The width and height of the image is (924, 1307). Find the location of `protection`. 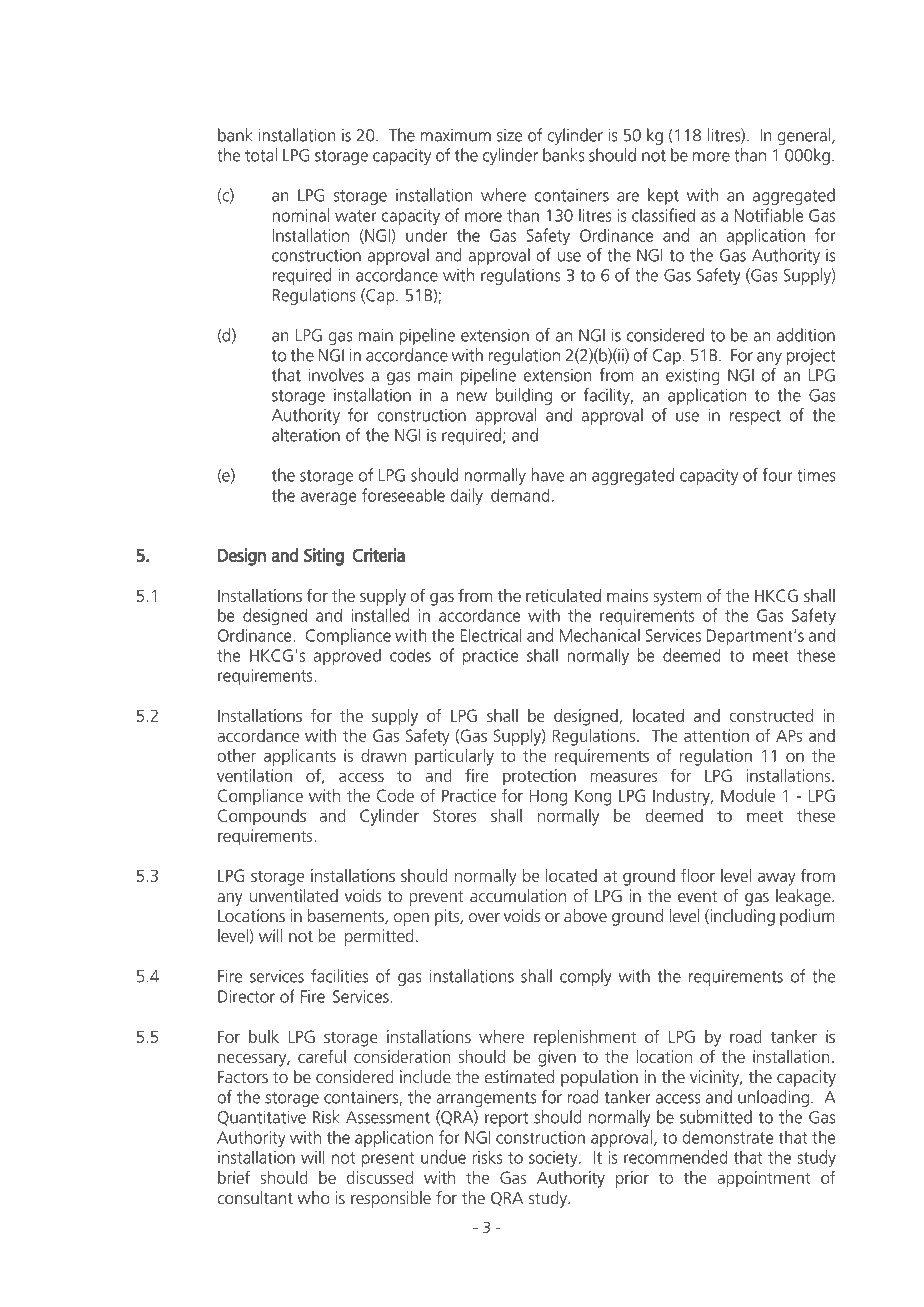

protection is located at coordinates (539, 777).
